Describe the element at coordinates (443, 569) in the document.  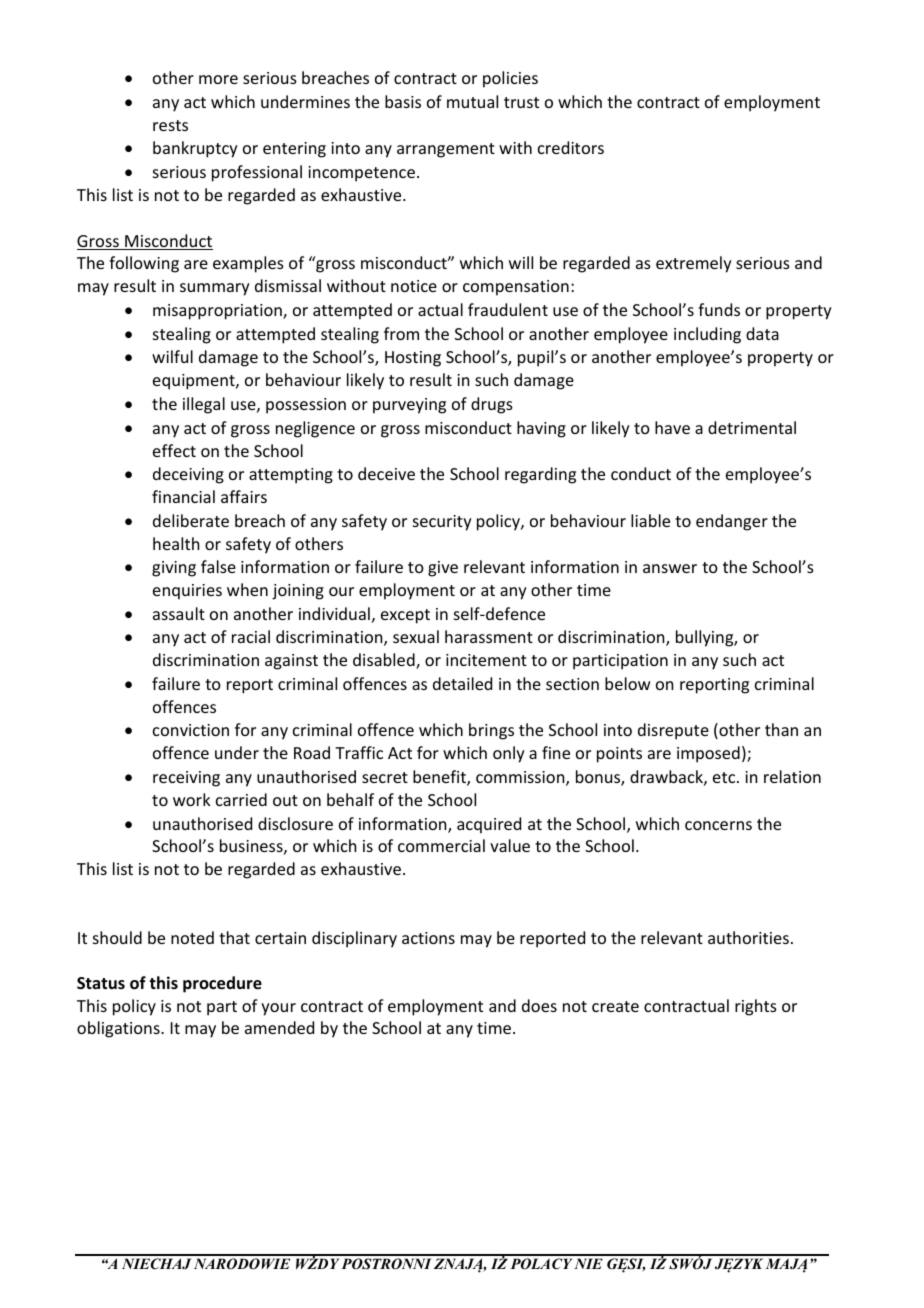
I see `give` at that location.
